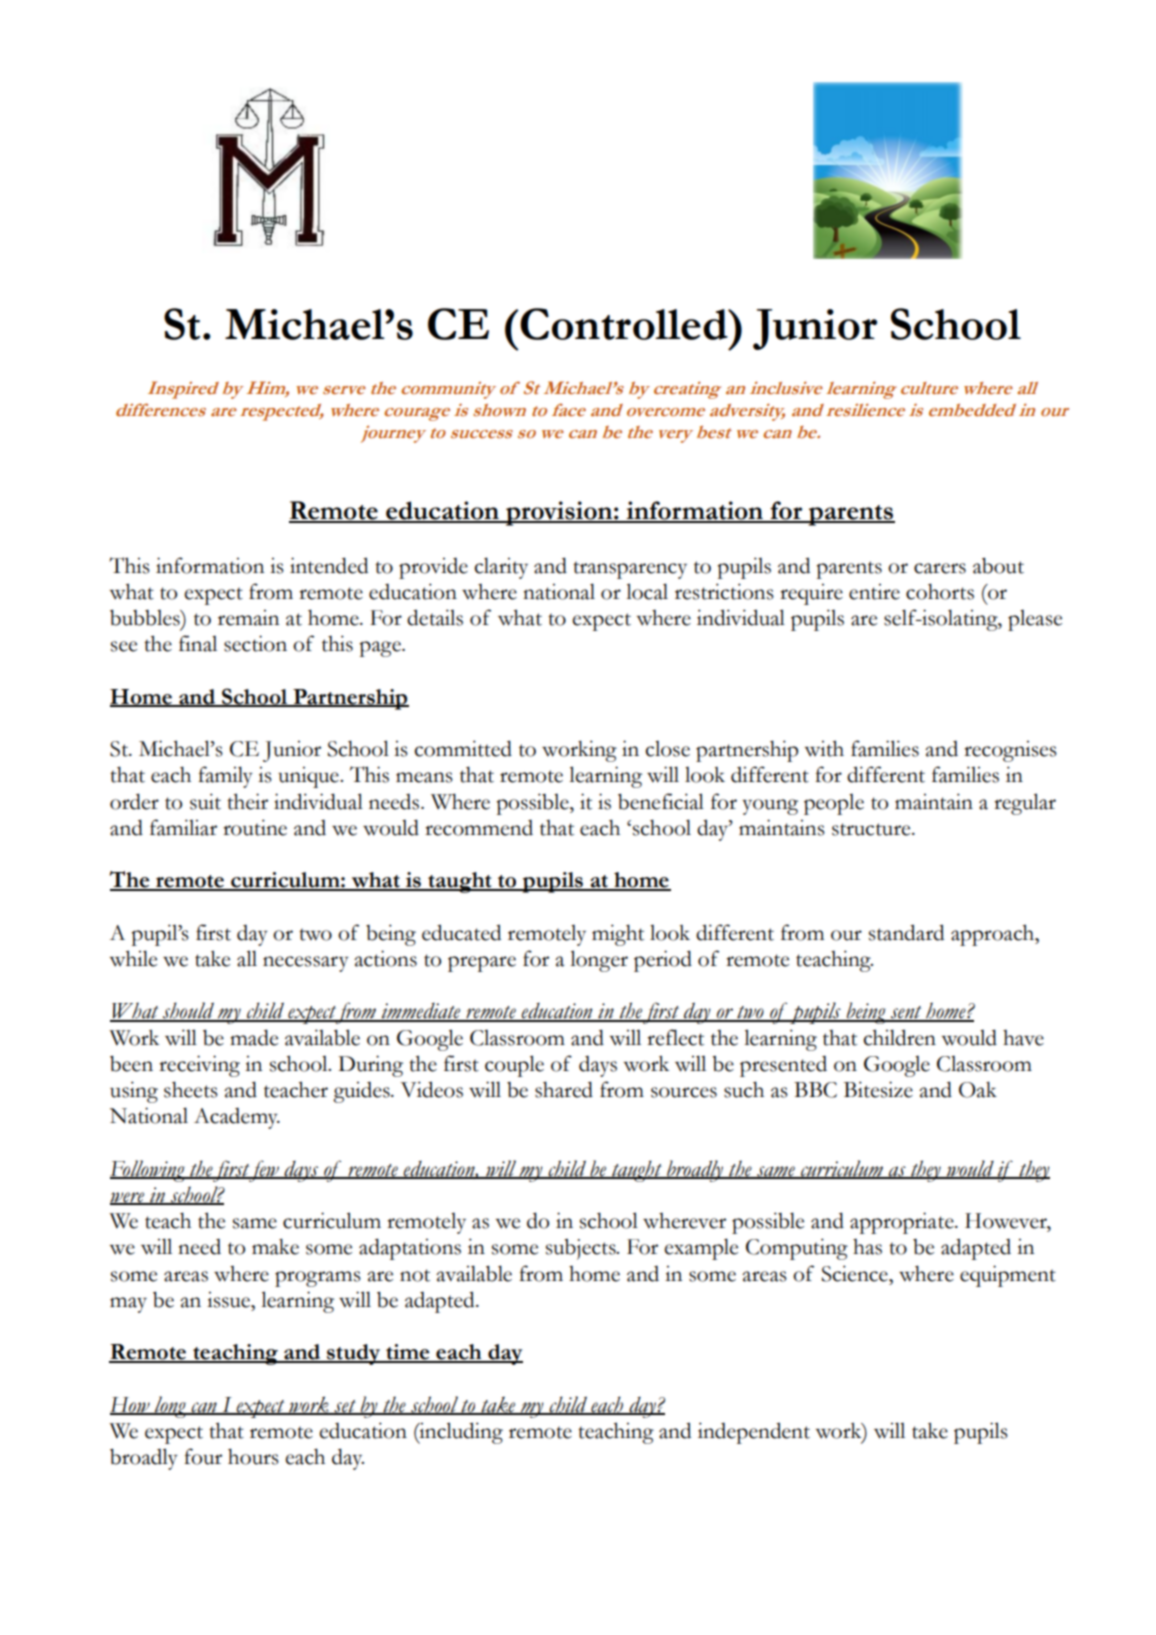 This document has height=1635, width=1156. What do you see at coordinates (940, 568) in the document?
I see `carers` at bounding box center [940, 568].
